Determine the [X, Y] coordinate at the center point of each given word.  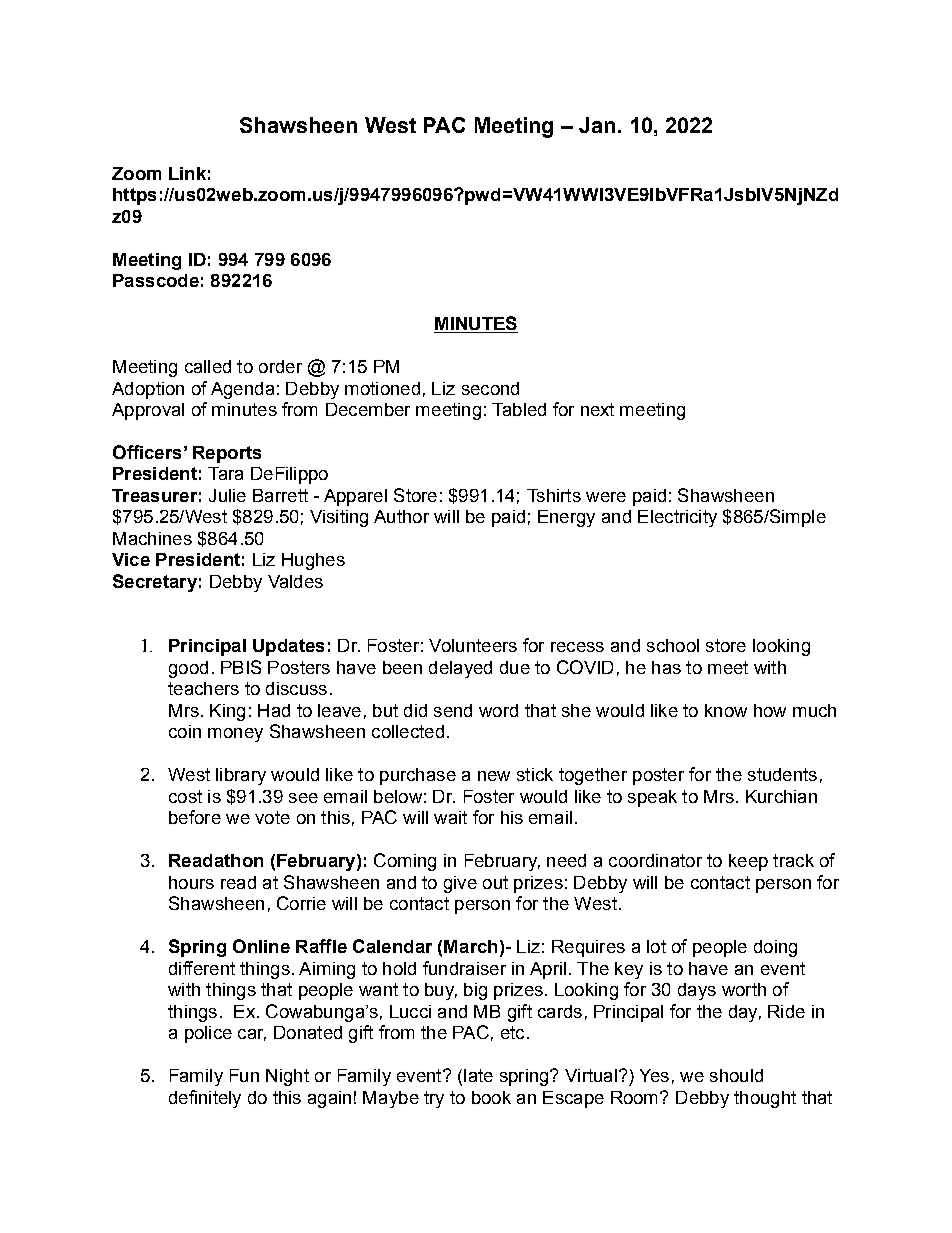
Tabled [519, 409]
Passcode [156, 280]
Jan [597, 125]
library [241, 776]
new [494, 776]
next [597, 409]
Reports [227, 454]
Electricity [677, 518]
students [782, 774]
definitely [205, 1099]
